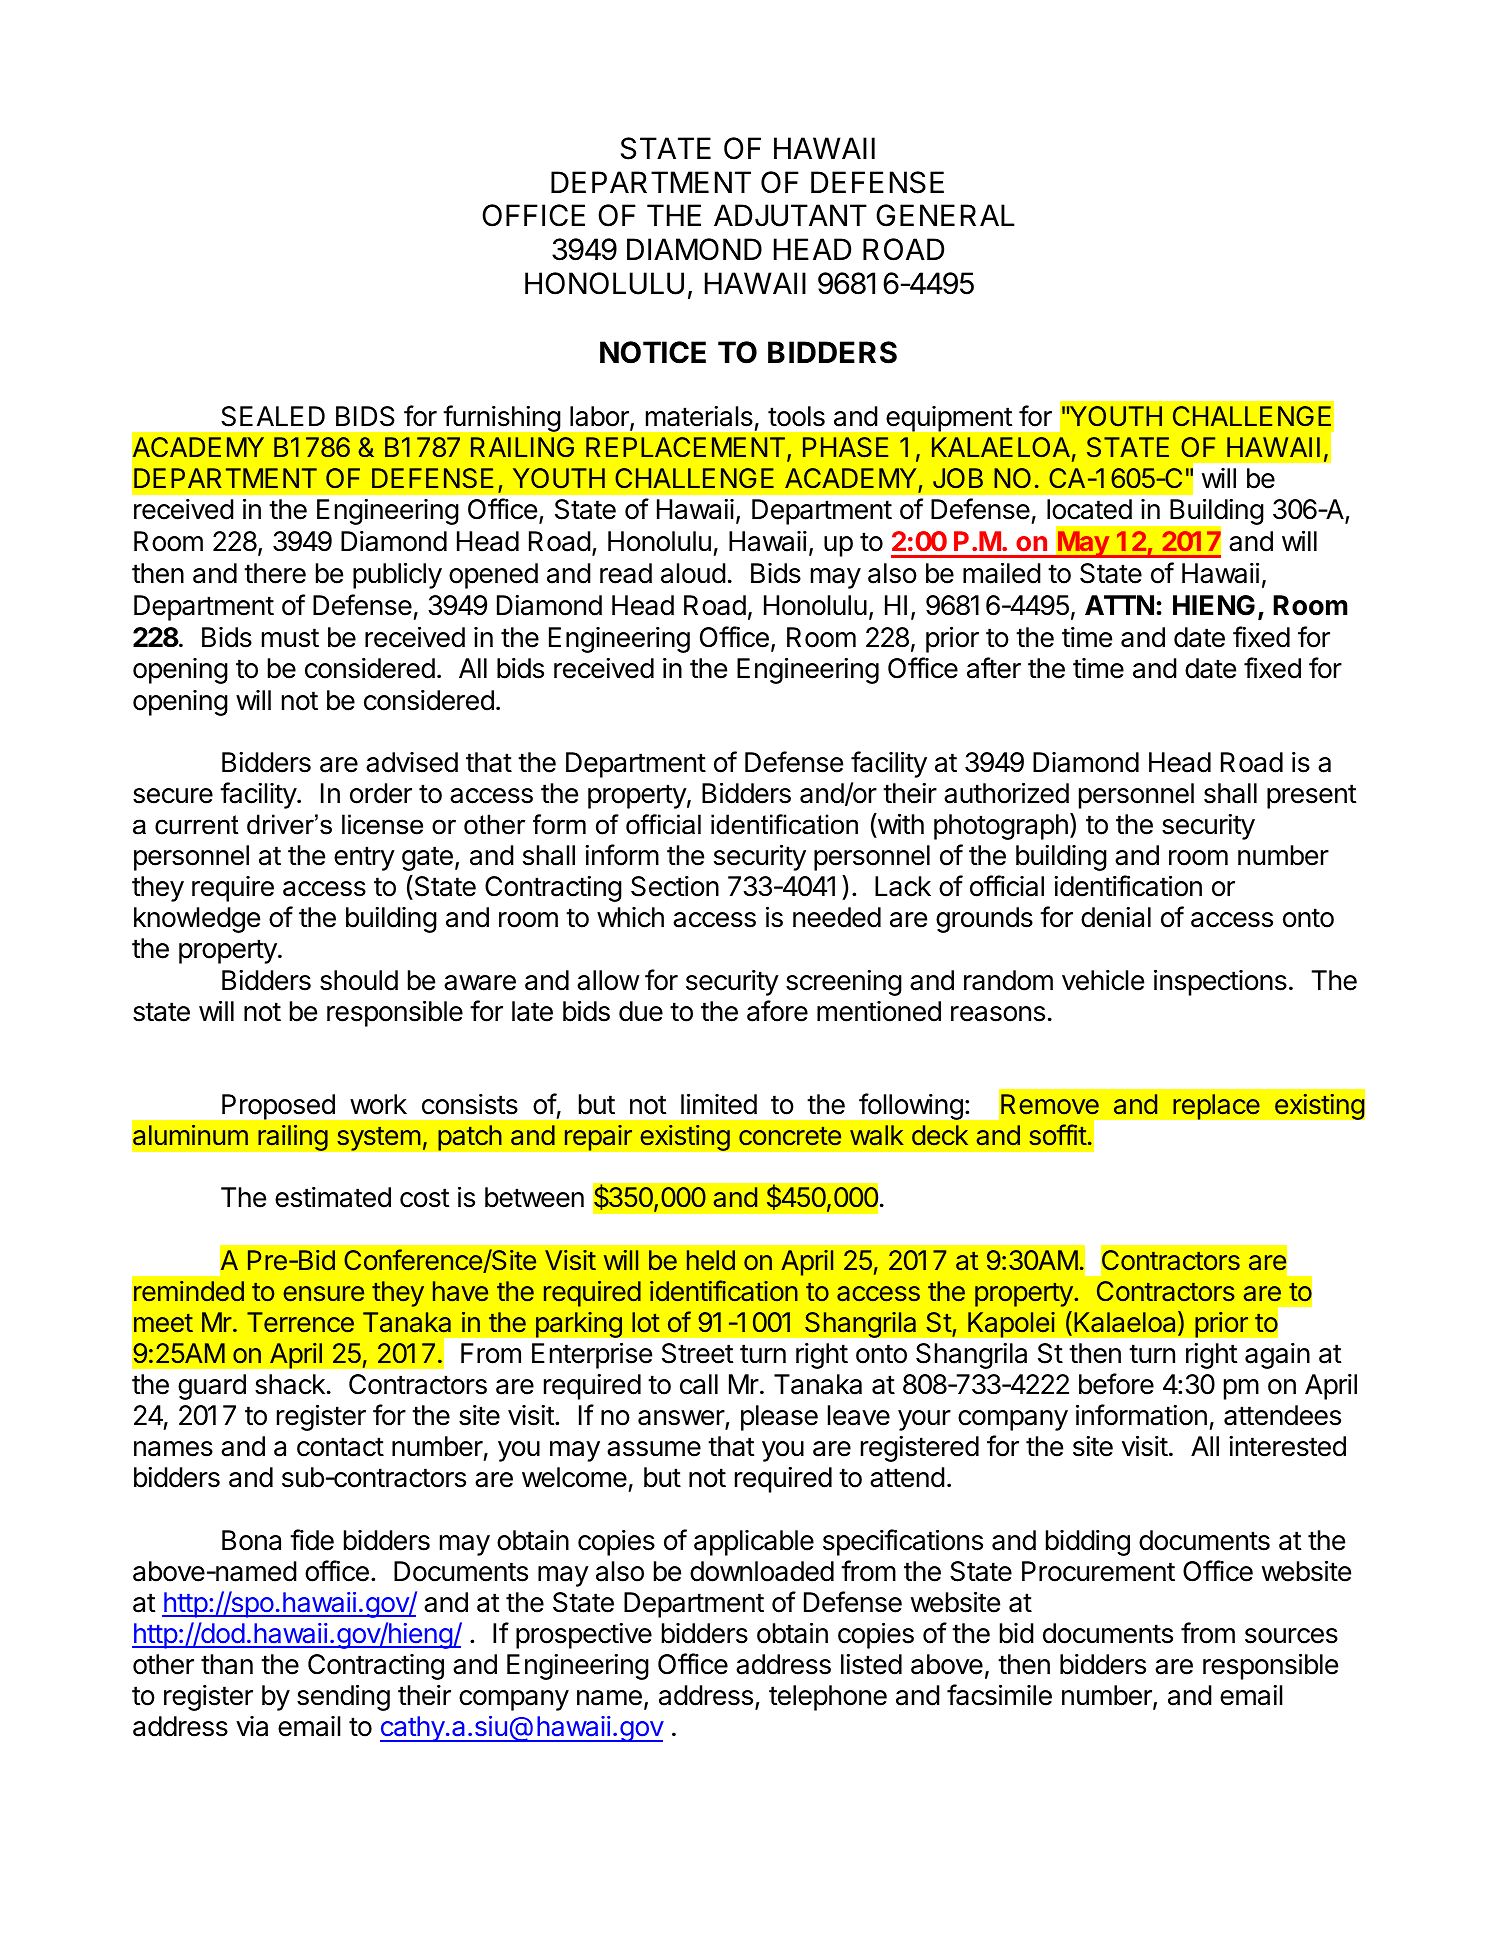  Describe the element at coordinates (711, 1260) in the page. I see `held` at that location.
